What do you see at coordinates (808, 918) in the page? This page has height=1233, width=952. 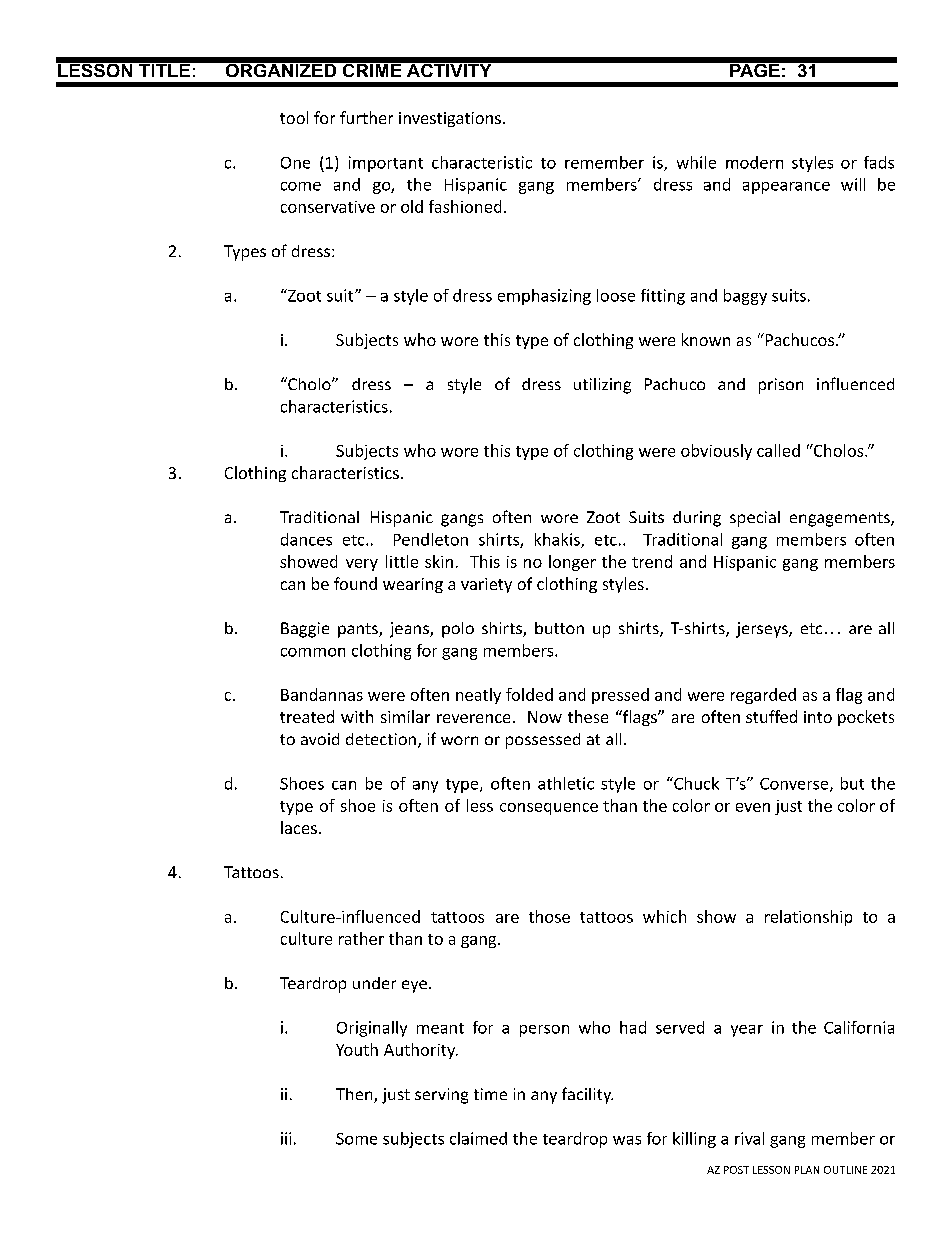 I see `relationship` at bounding box center [808, 918].
